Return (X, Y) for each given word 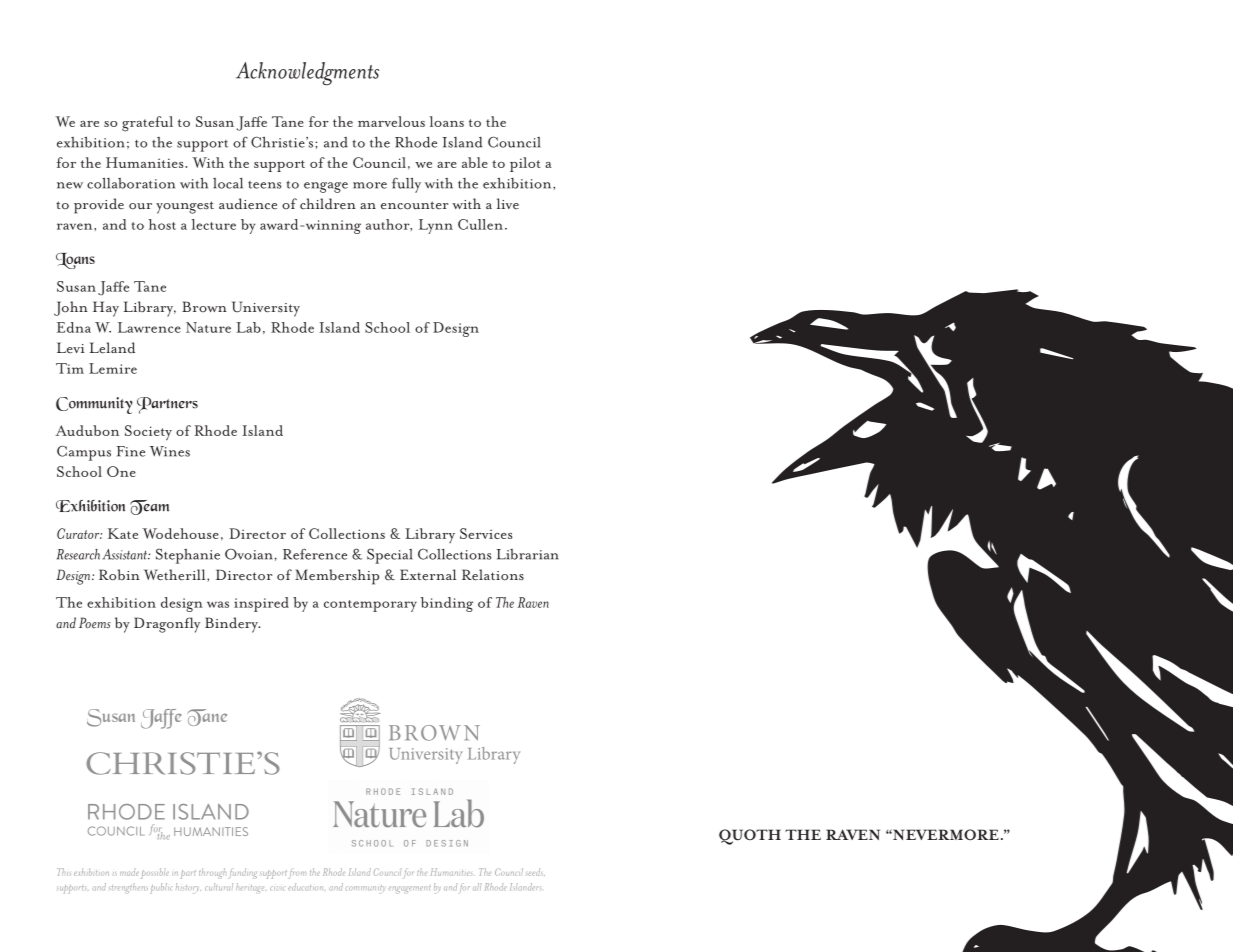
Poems (95, 623)
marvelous (391, 121)
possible (155, 873)
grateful (147, 124)
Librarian (527, 554)
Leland (112, 348)
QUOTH (750, 837)
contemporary (370, 606)
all (477, 886)
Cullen (480, 224)
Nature (208, 327)
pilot (525, 164)
